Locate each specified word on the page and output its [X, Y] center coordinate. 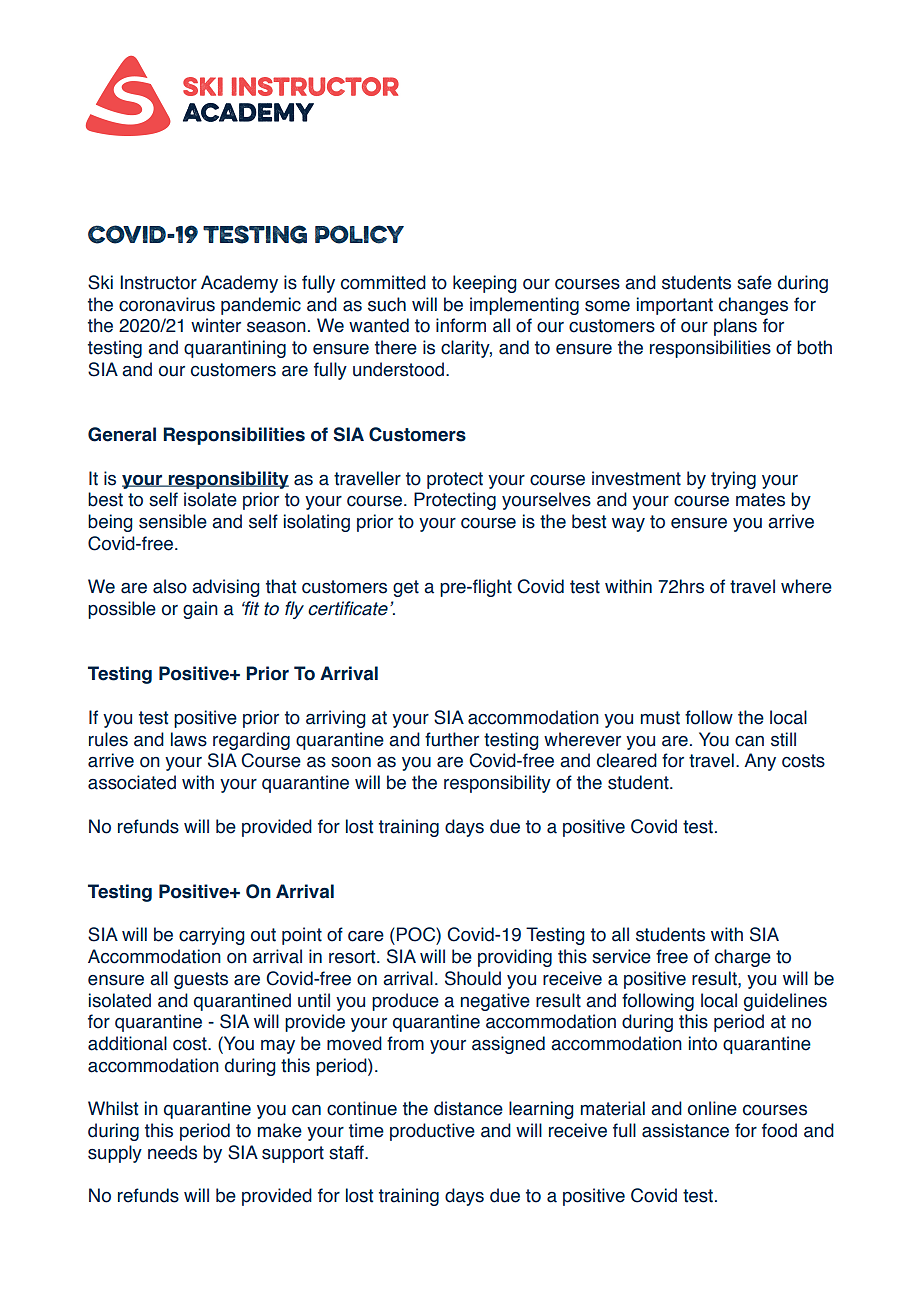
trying [733, 480]
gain [200, 610]
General [122, 434]
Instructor [158, 282]
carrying [212, 936]
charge [743, 958]
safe [754, 282]
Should [473, 978]
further [452, 739]
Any [760, 762]
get [406, 588]
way [628, 525]
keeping [485, 284]
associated [132, 782]
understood [398, 369]
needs [172, 1152]
